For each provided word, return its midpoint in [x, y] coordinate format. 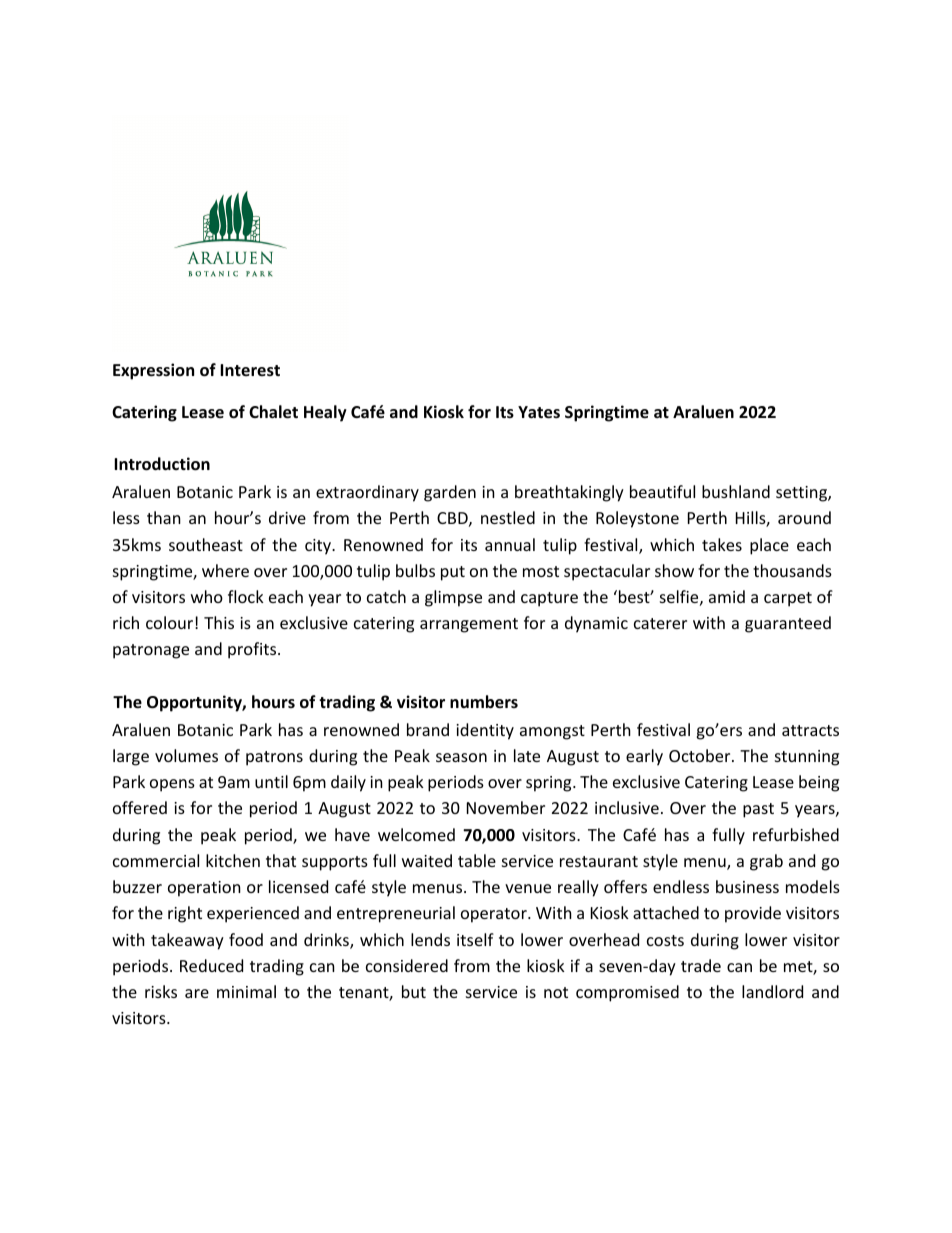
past [758, 810]
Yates [539, 412]
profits [253, 650]
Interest [250, 370]
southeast [206, 544]
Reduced [211, 965]
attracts [810, 730]
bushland [736, 491]
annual [510, 544]
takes [722, 544]
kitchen [233, 860]
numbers [484, 702]
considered [407, 965]
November [506, 807]
